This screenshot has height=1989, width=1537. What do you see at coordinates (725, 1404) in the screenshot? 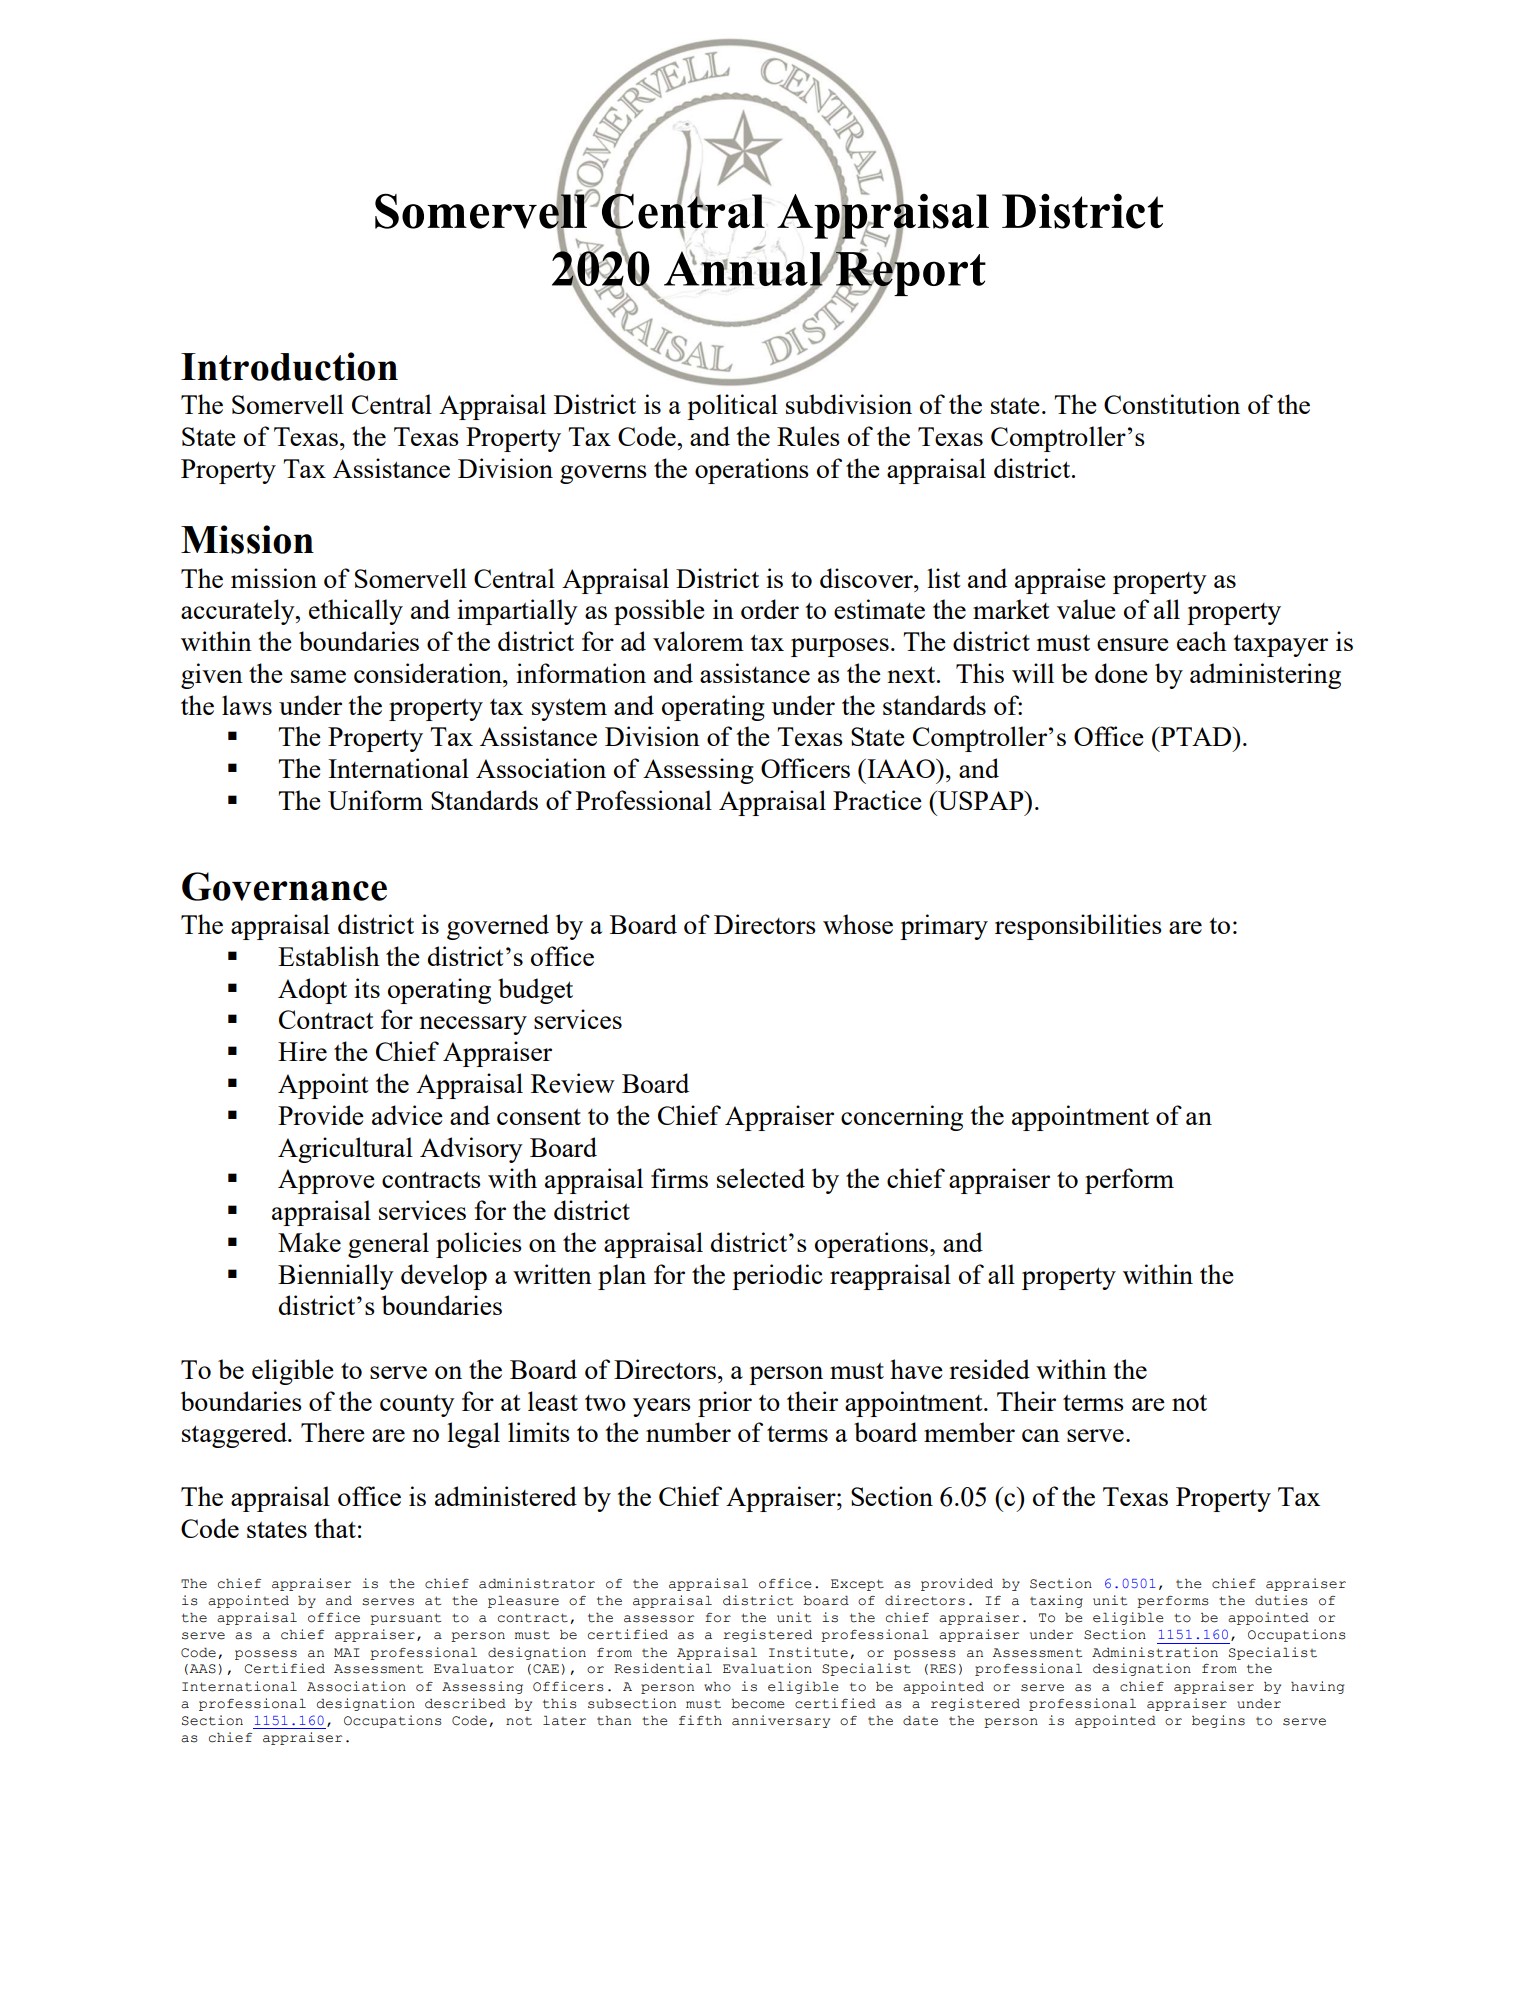
I see `prior` at bounding box center [725, 1404].
